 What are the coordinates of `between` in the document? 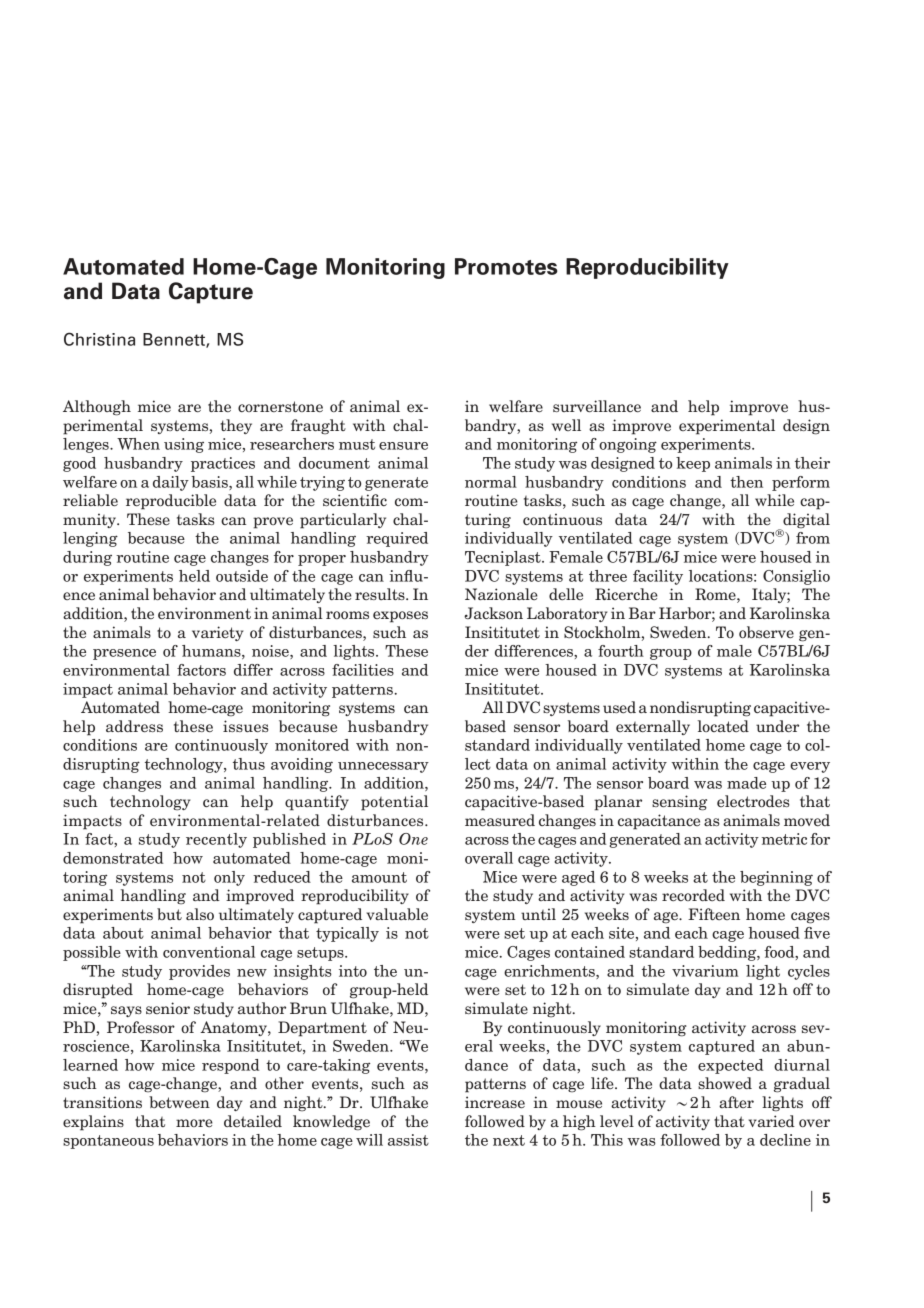 It's located at (179, 1102).
